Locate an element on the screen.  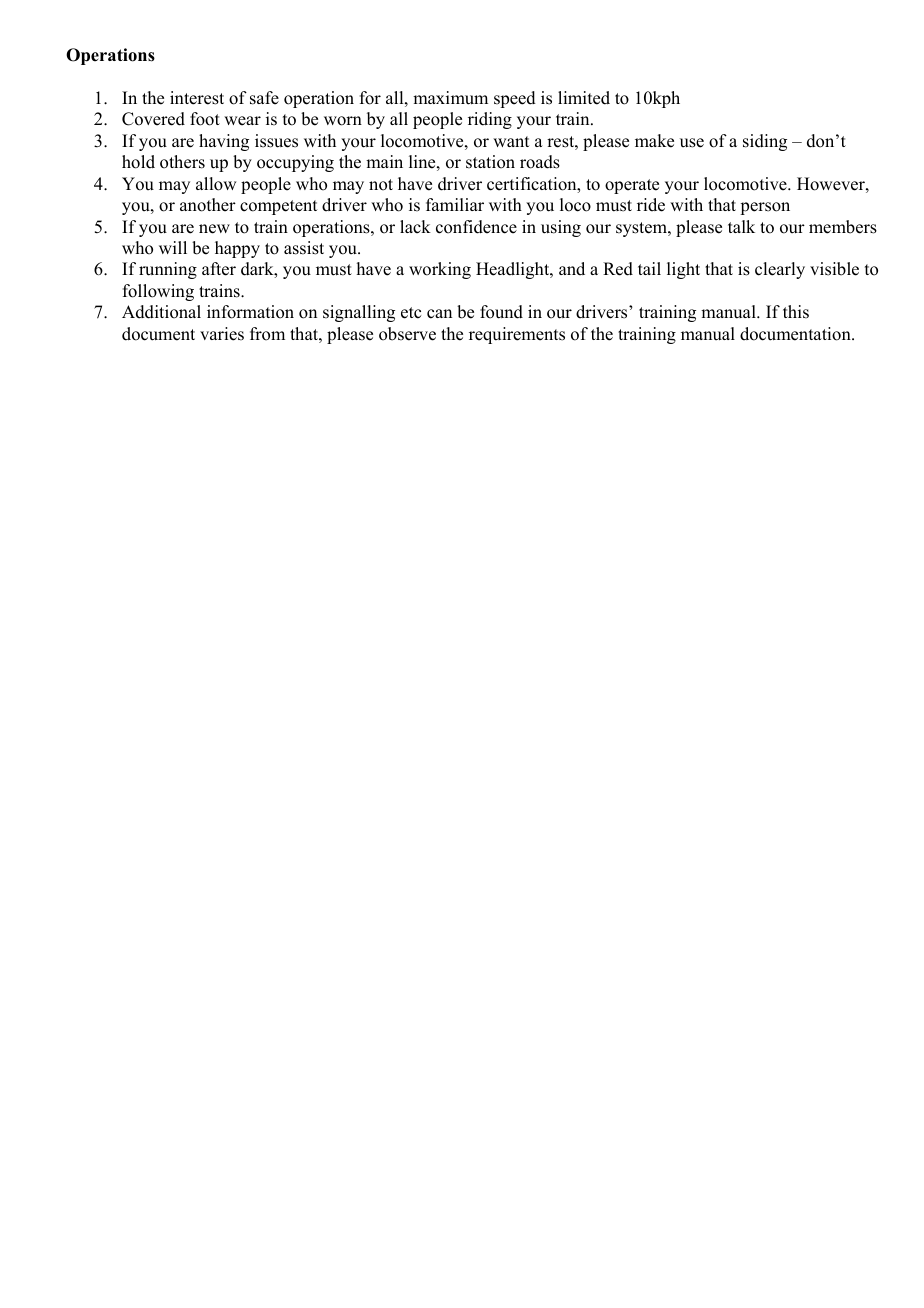
varies is located at coordinates (222, 334).
